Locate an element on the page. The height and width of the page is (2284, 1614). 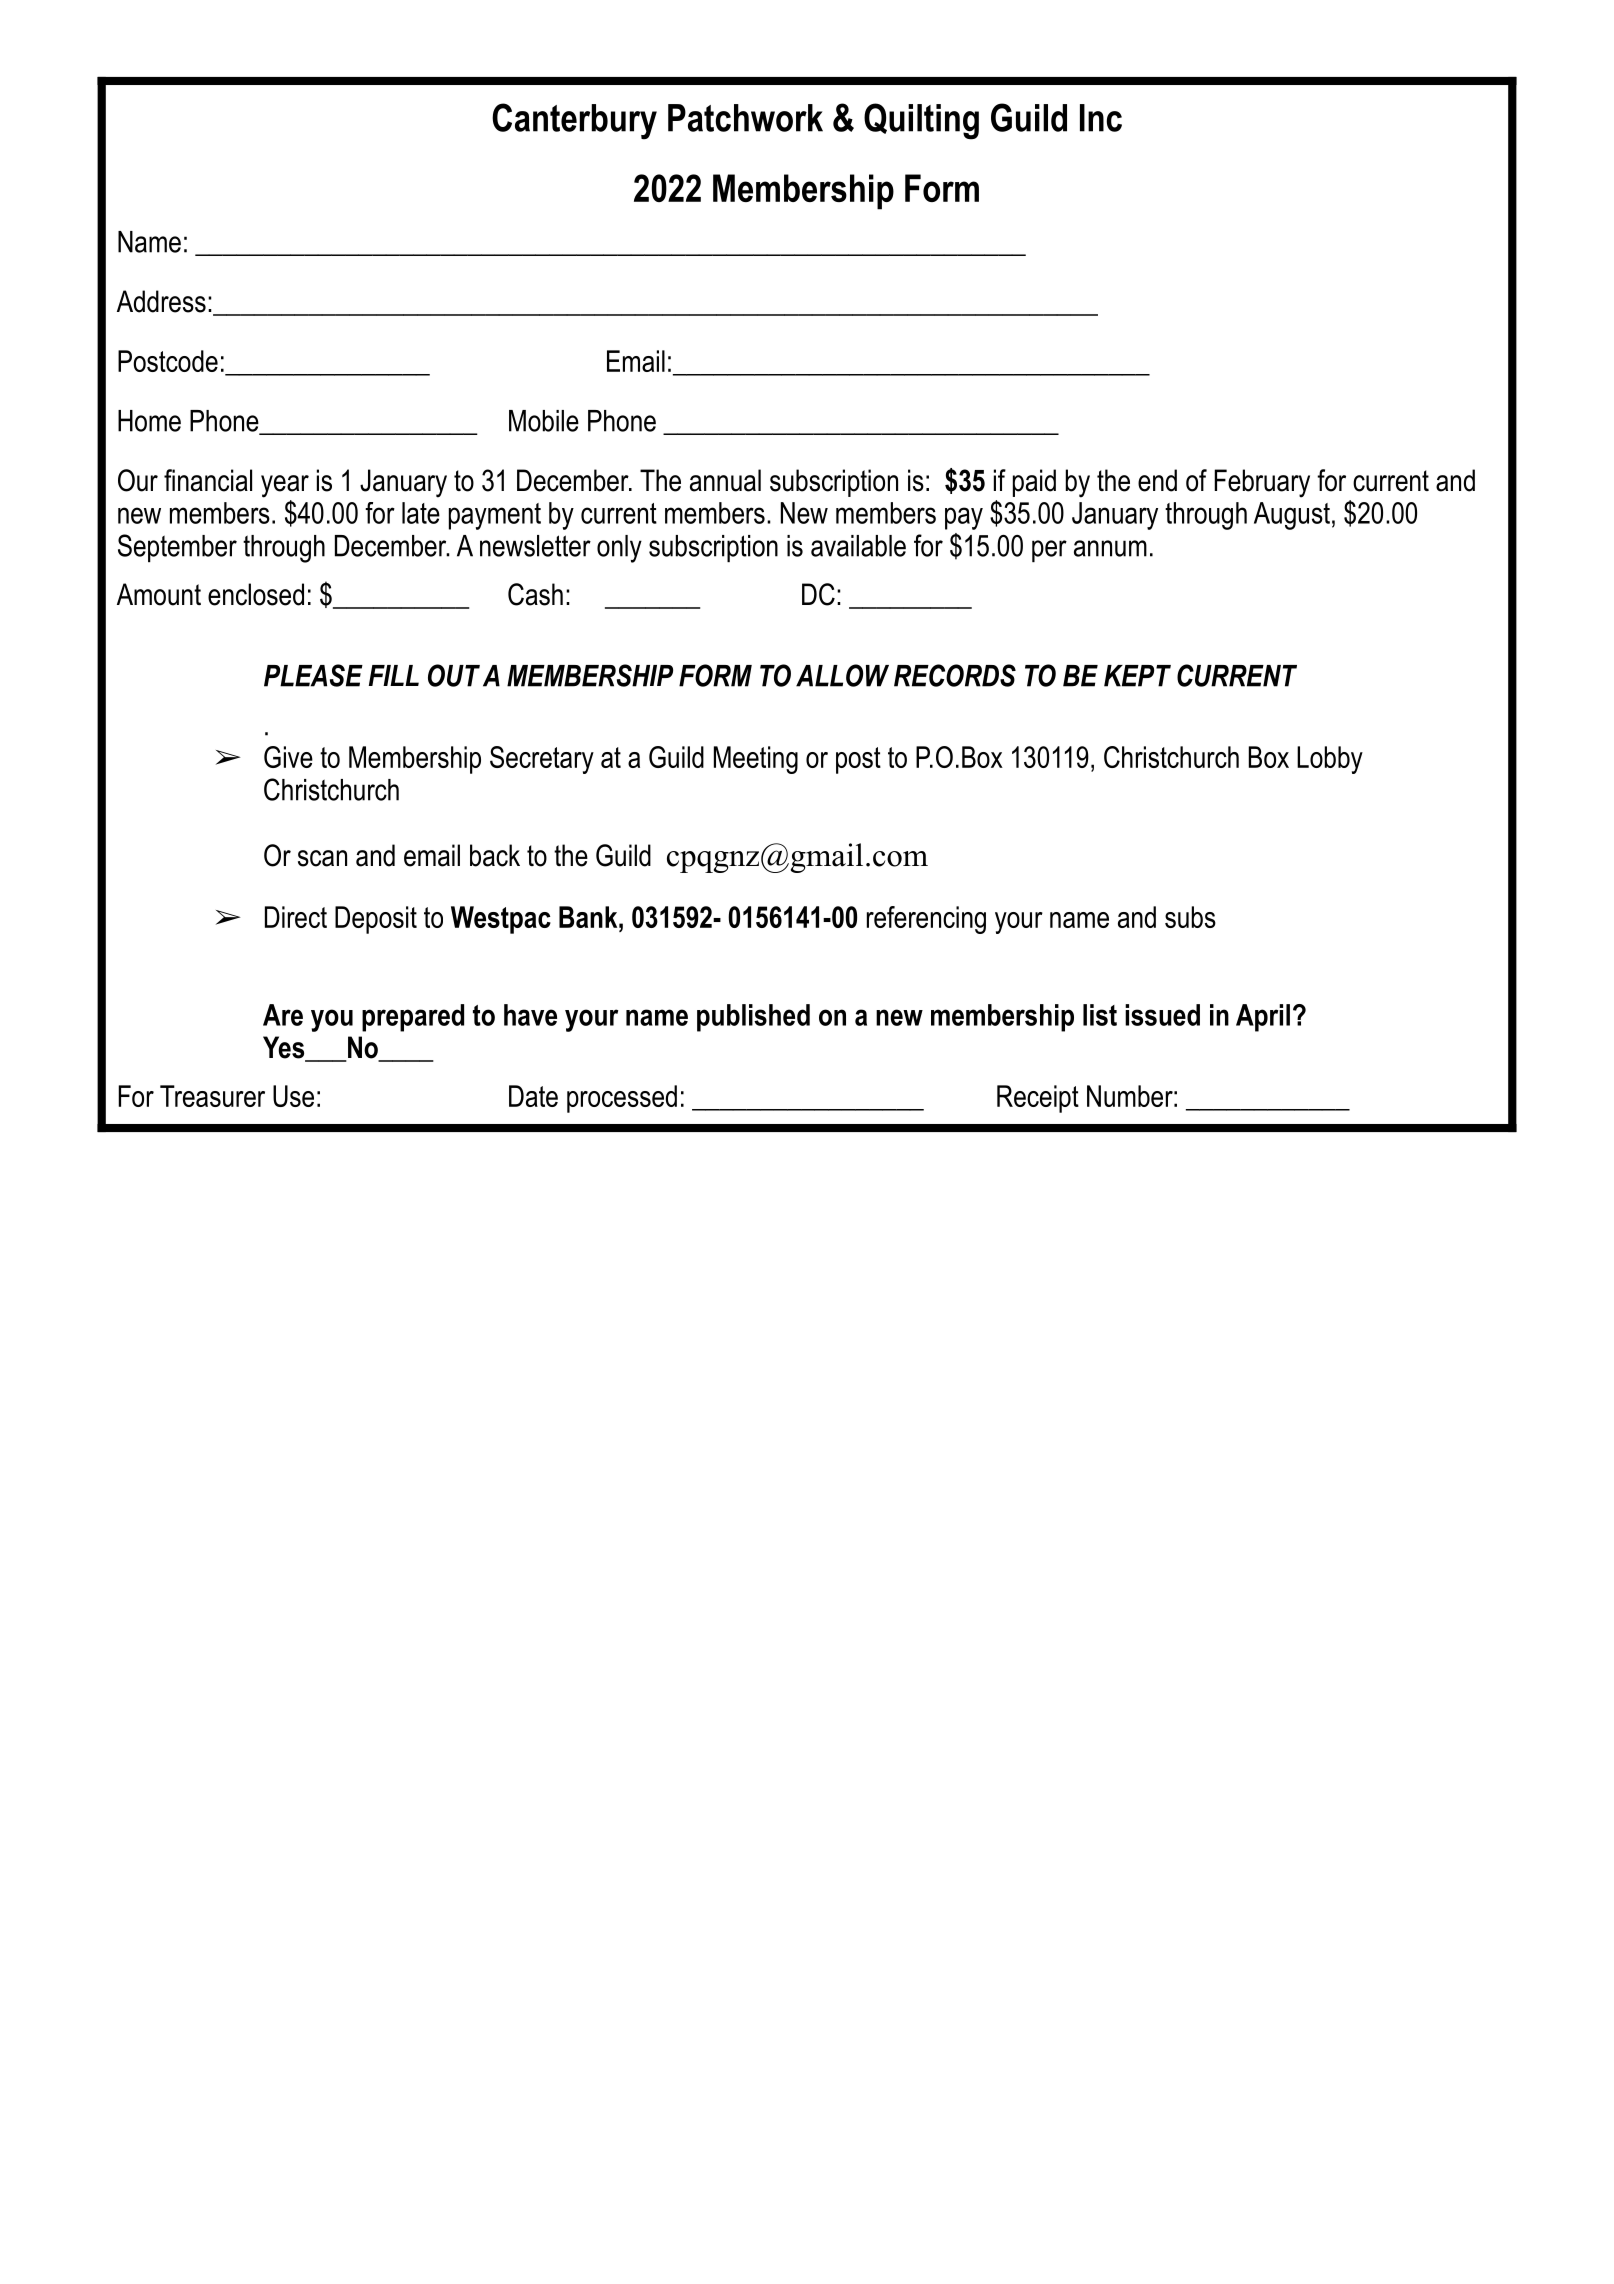
year is located at coordinates (285, 486).
